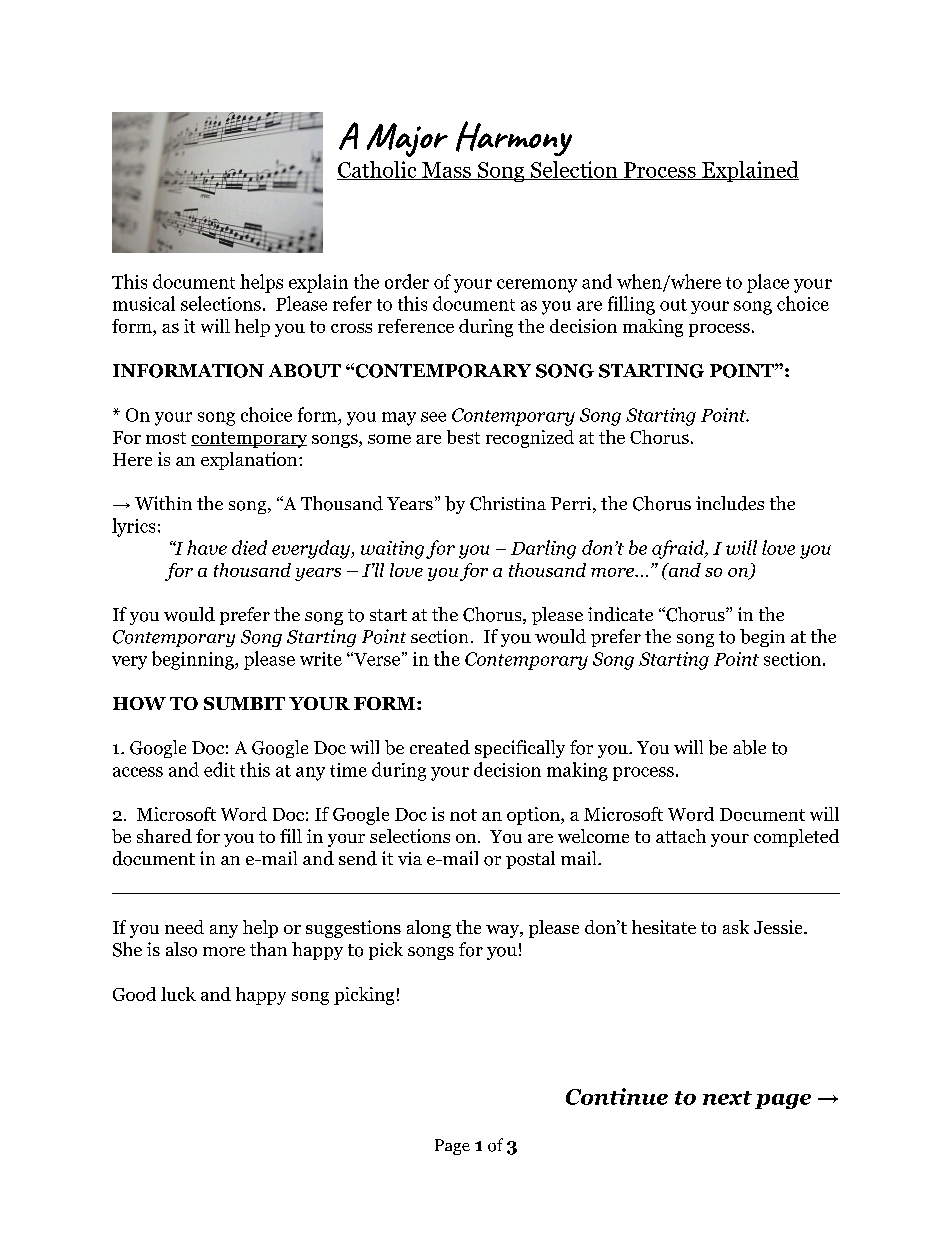 Image resolution: width=952 pixels, height=1233 pixels. What do you see at coordinates (768, 283) in the page?
I see `place` at bounding box center [768, 283].
